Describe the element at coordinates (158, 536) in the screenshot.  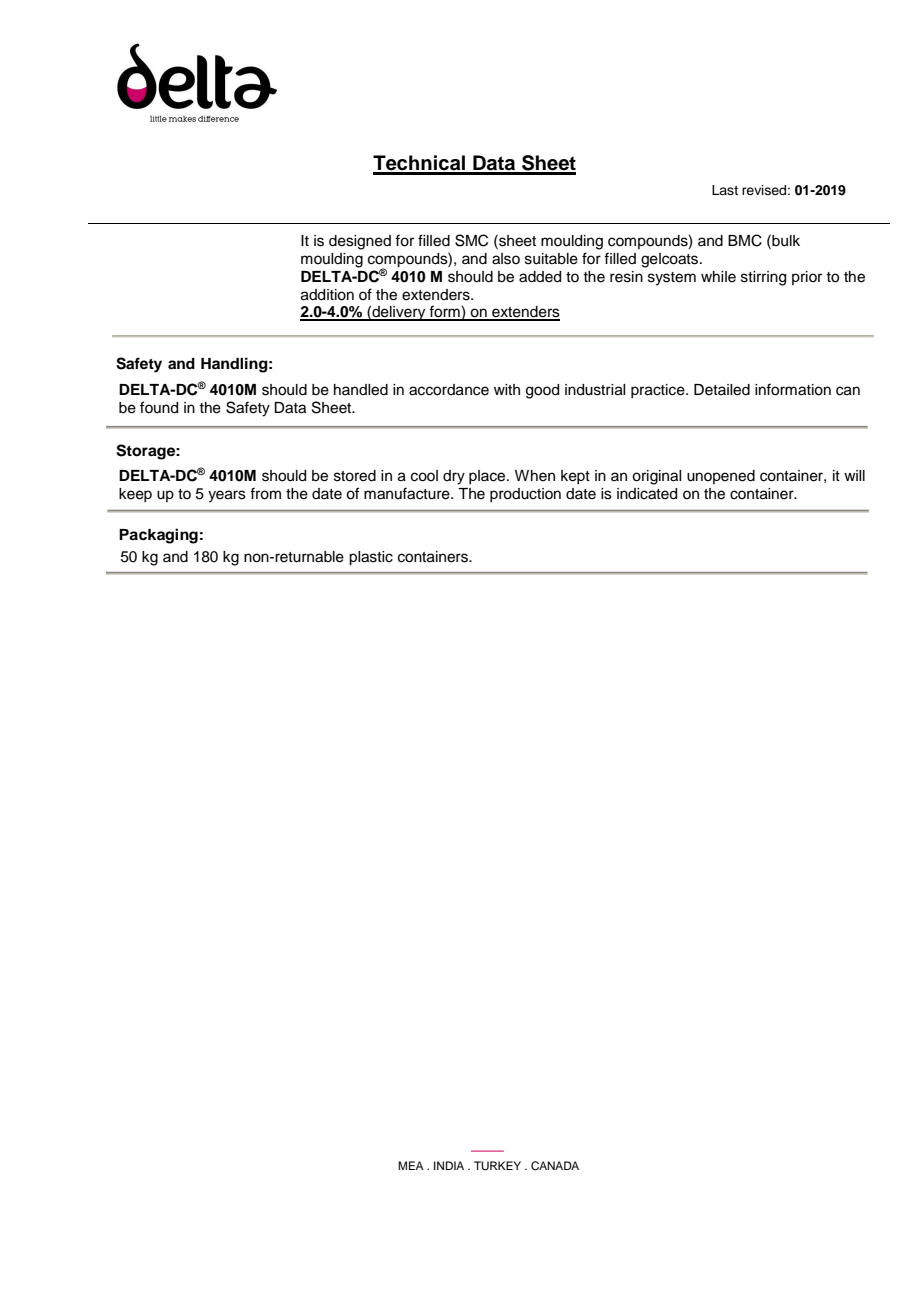
I see `Packaging` at that location.
